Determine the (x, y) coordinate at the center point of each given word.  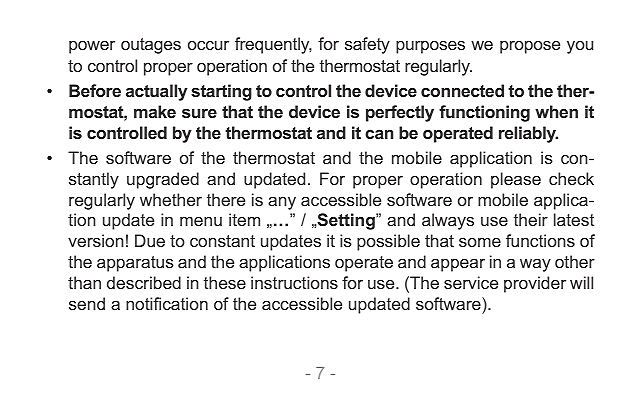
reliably (528, 134)
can (379, 134)
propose (530, 47)
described (144, 282)
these (225, 282)
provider (535, 284)
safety (367, 45)
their (531, 219)
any (282, 203)
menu (201, 221)
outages (151, 46)
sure (199, 113)
